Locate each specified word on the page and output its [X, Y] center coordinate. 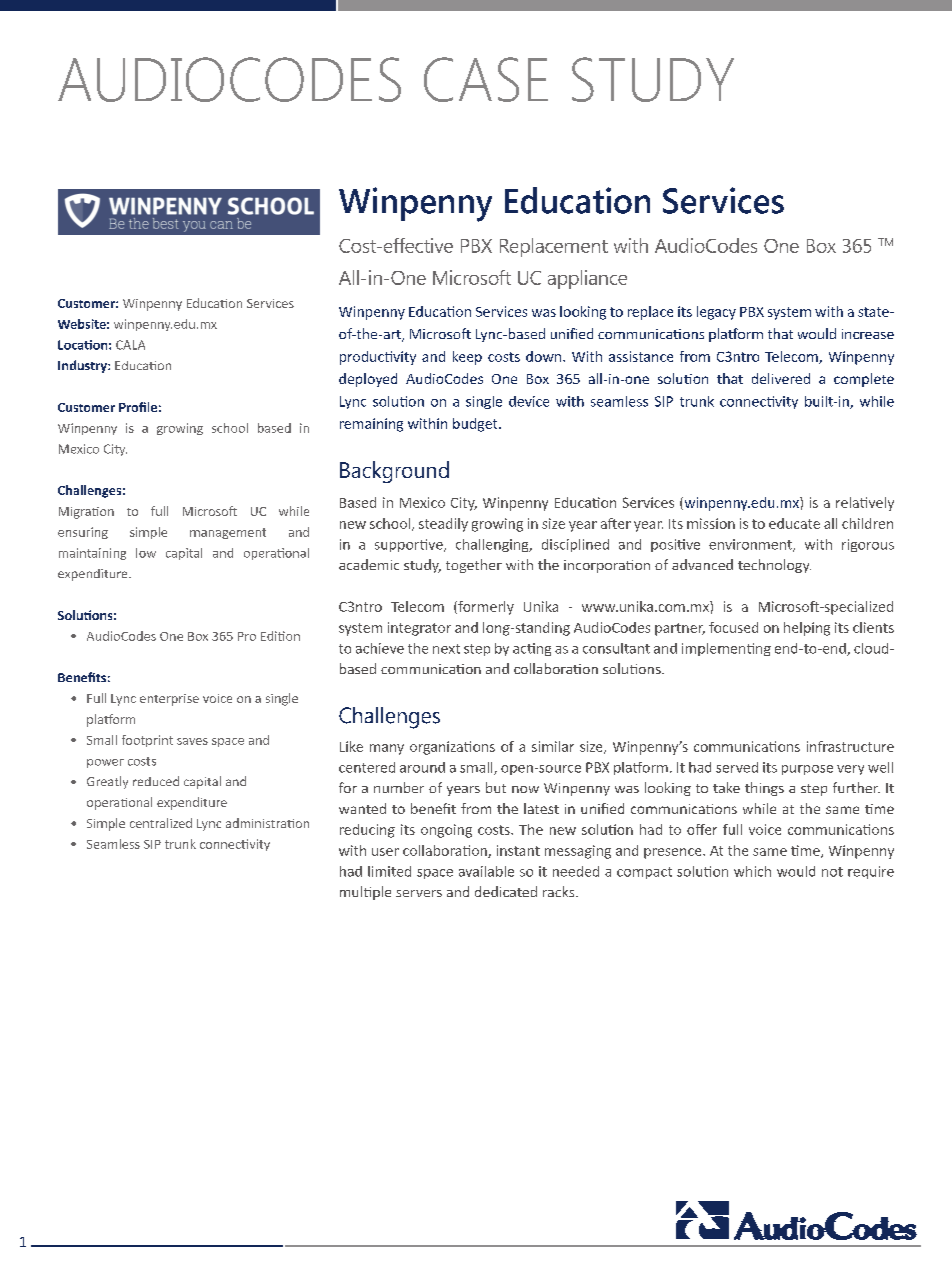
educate [794, 523]
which [752, 871]
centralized [161, 823]
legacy [716, 313]
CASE [486, 79]
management [228, 533]
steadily [443, 525]
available [486, 871]
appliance [587, 279]
